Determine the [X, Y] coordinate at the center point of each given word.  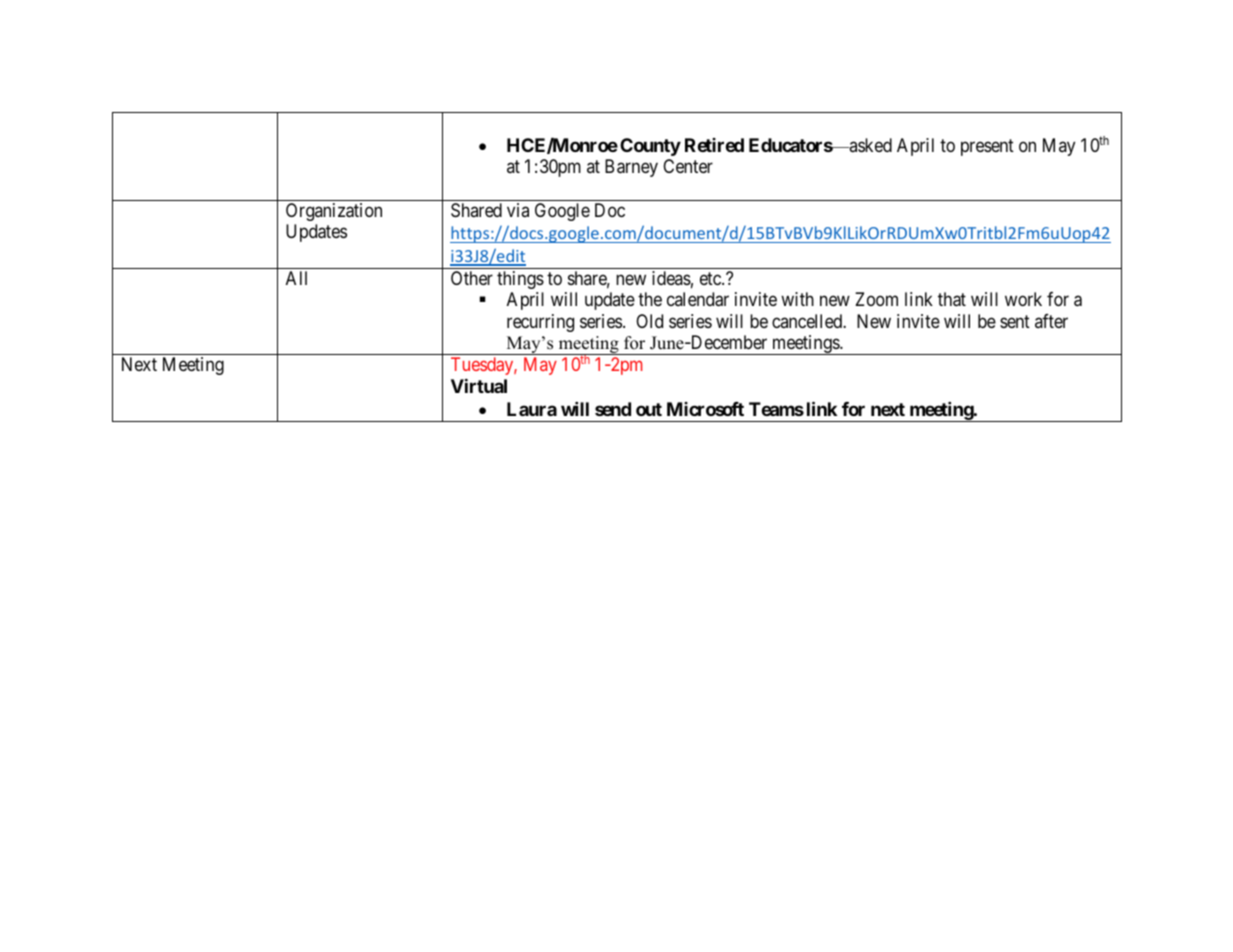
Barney [631, 168]
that [952, 299]
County [650, 147]
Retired [714, 145]
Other [472, 278]
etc [711, 278]
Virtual [479, 385]
